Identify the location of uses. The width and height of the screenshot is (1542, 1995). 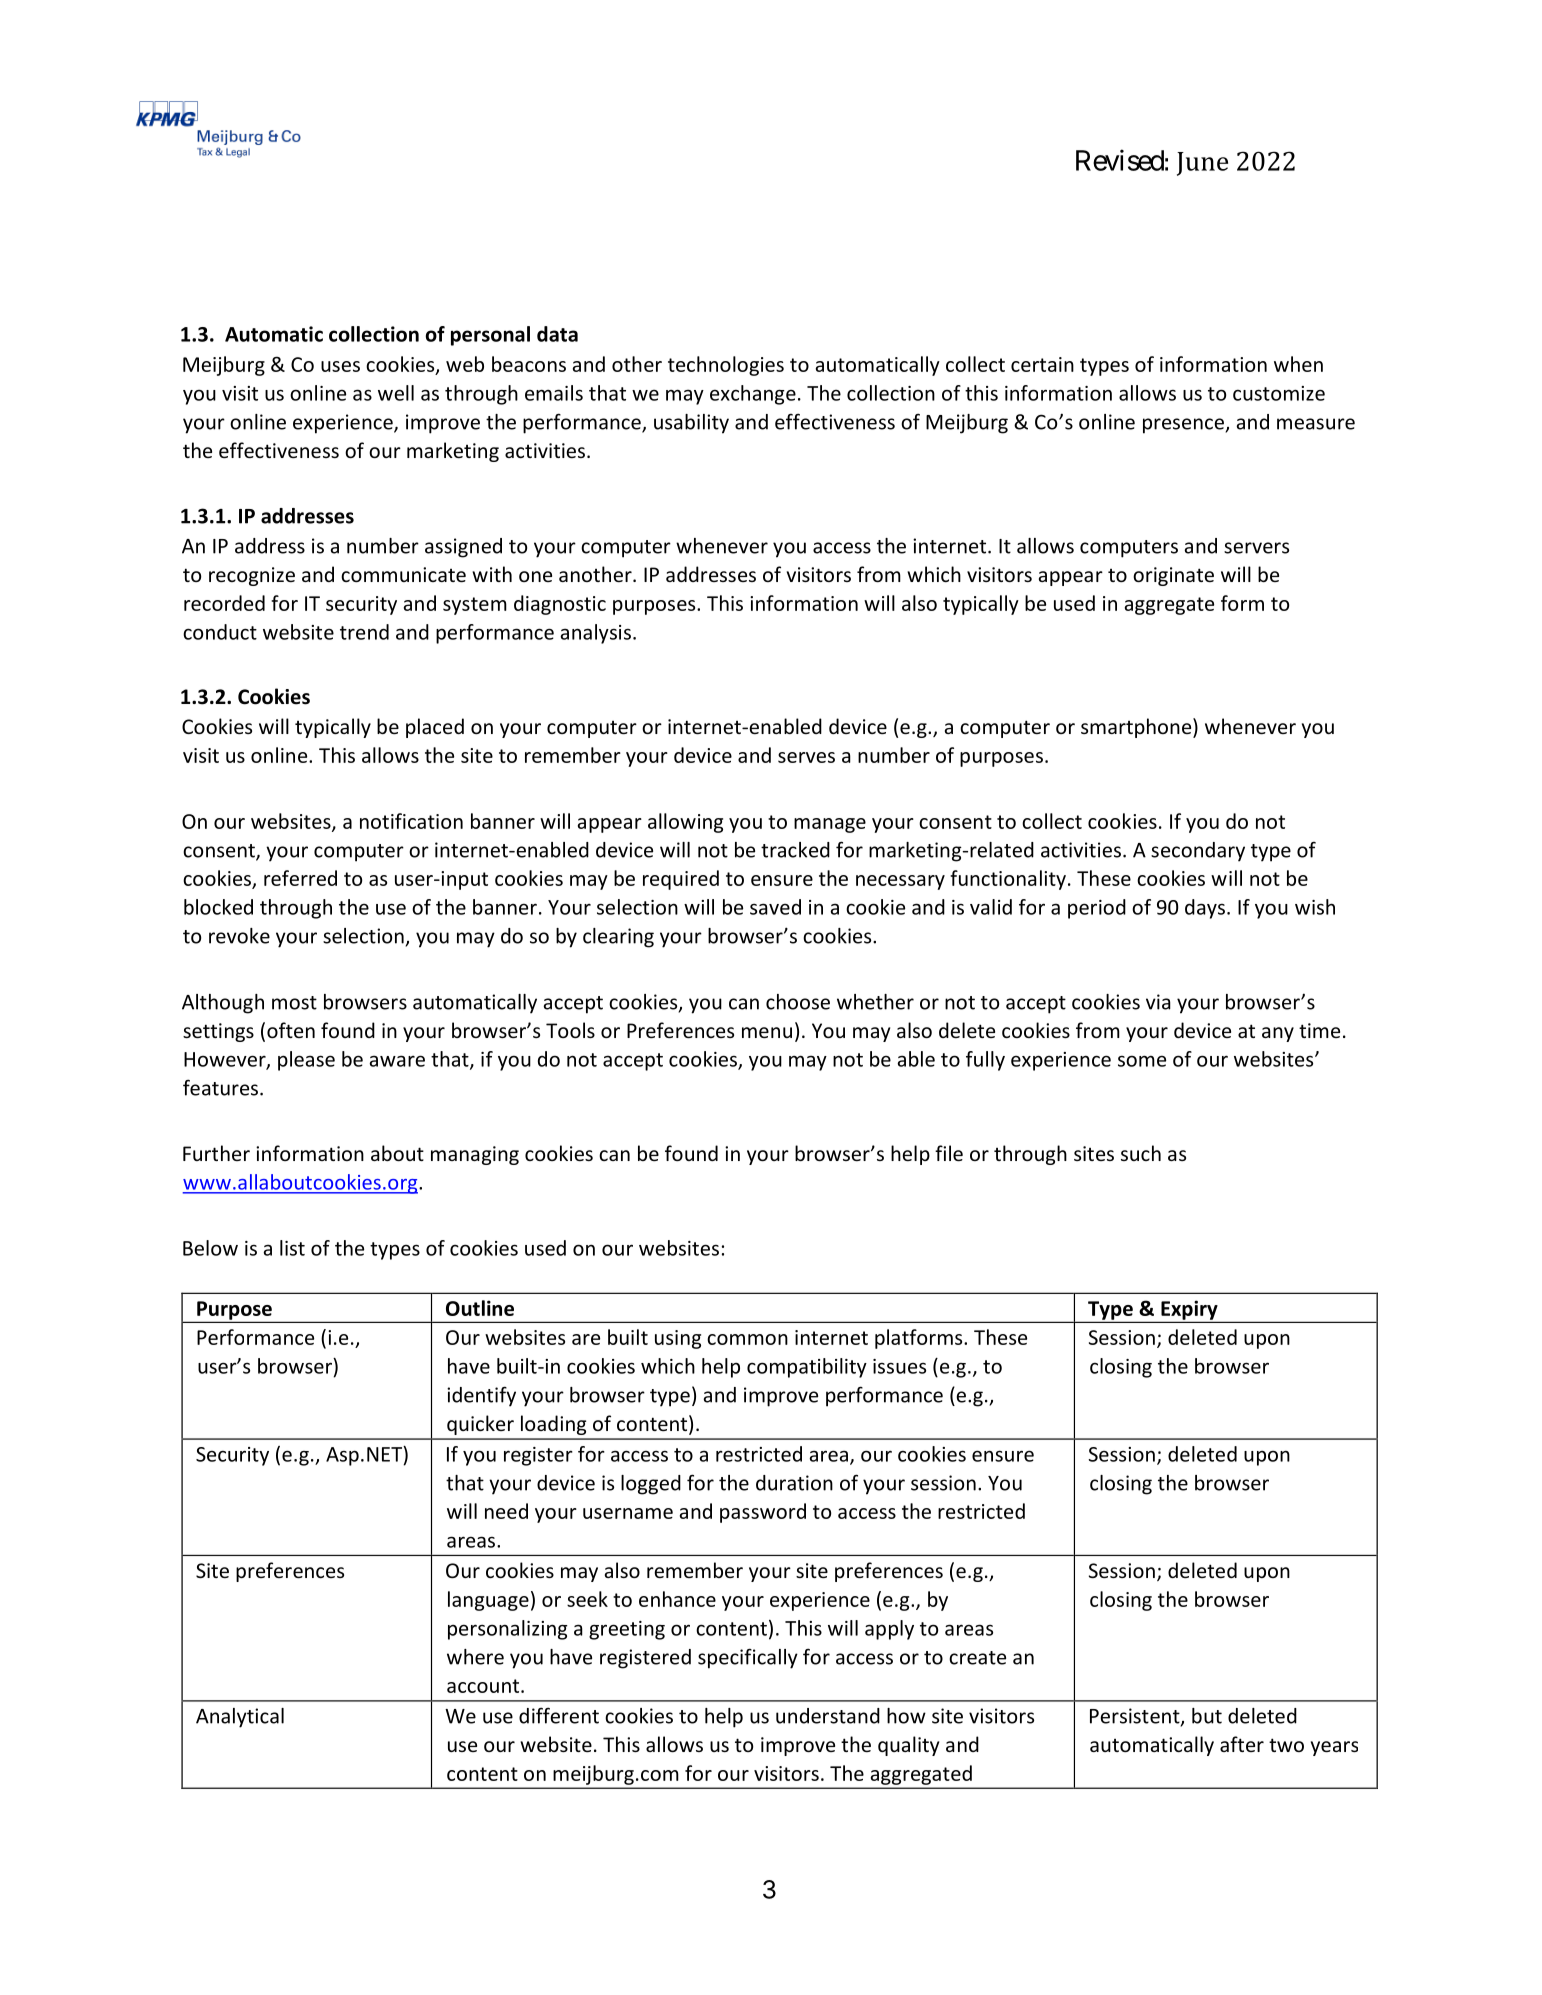
(340, 366).
